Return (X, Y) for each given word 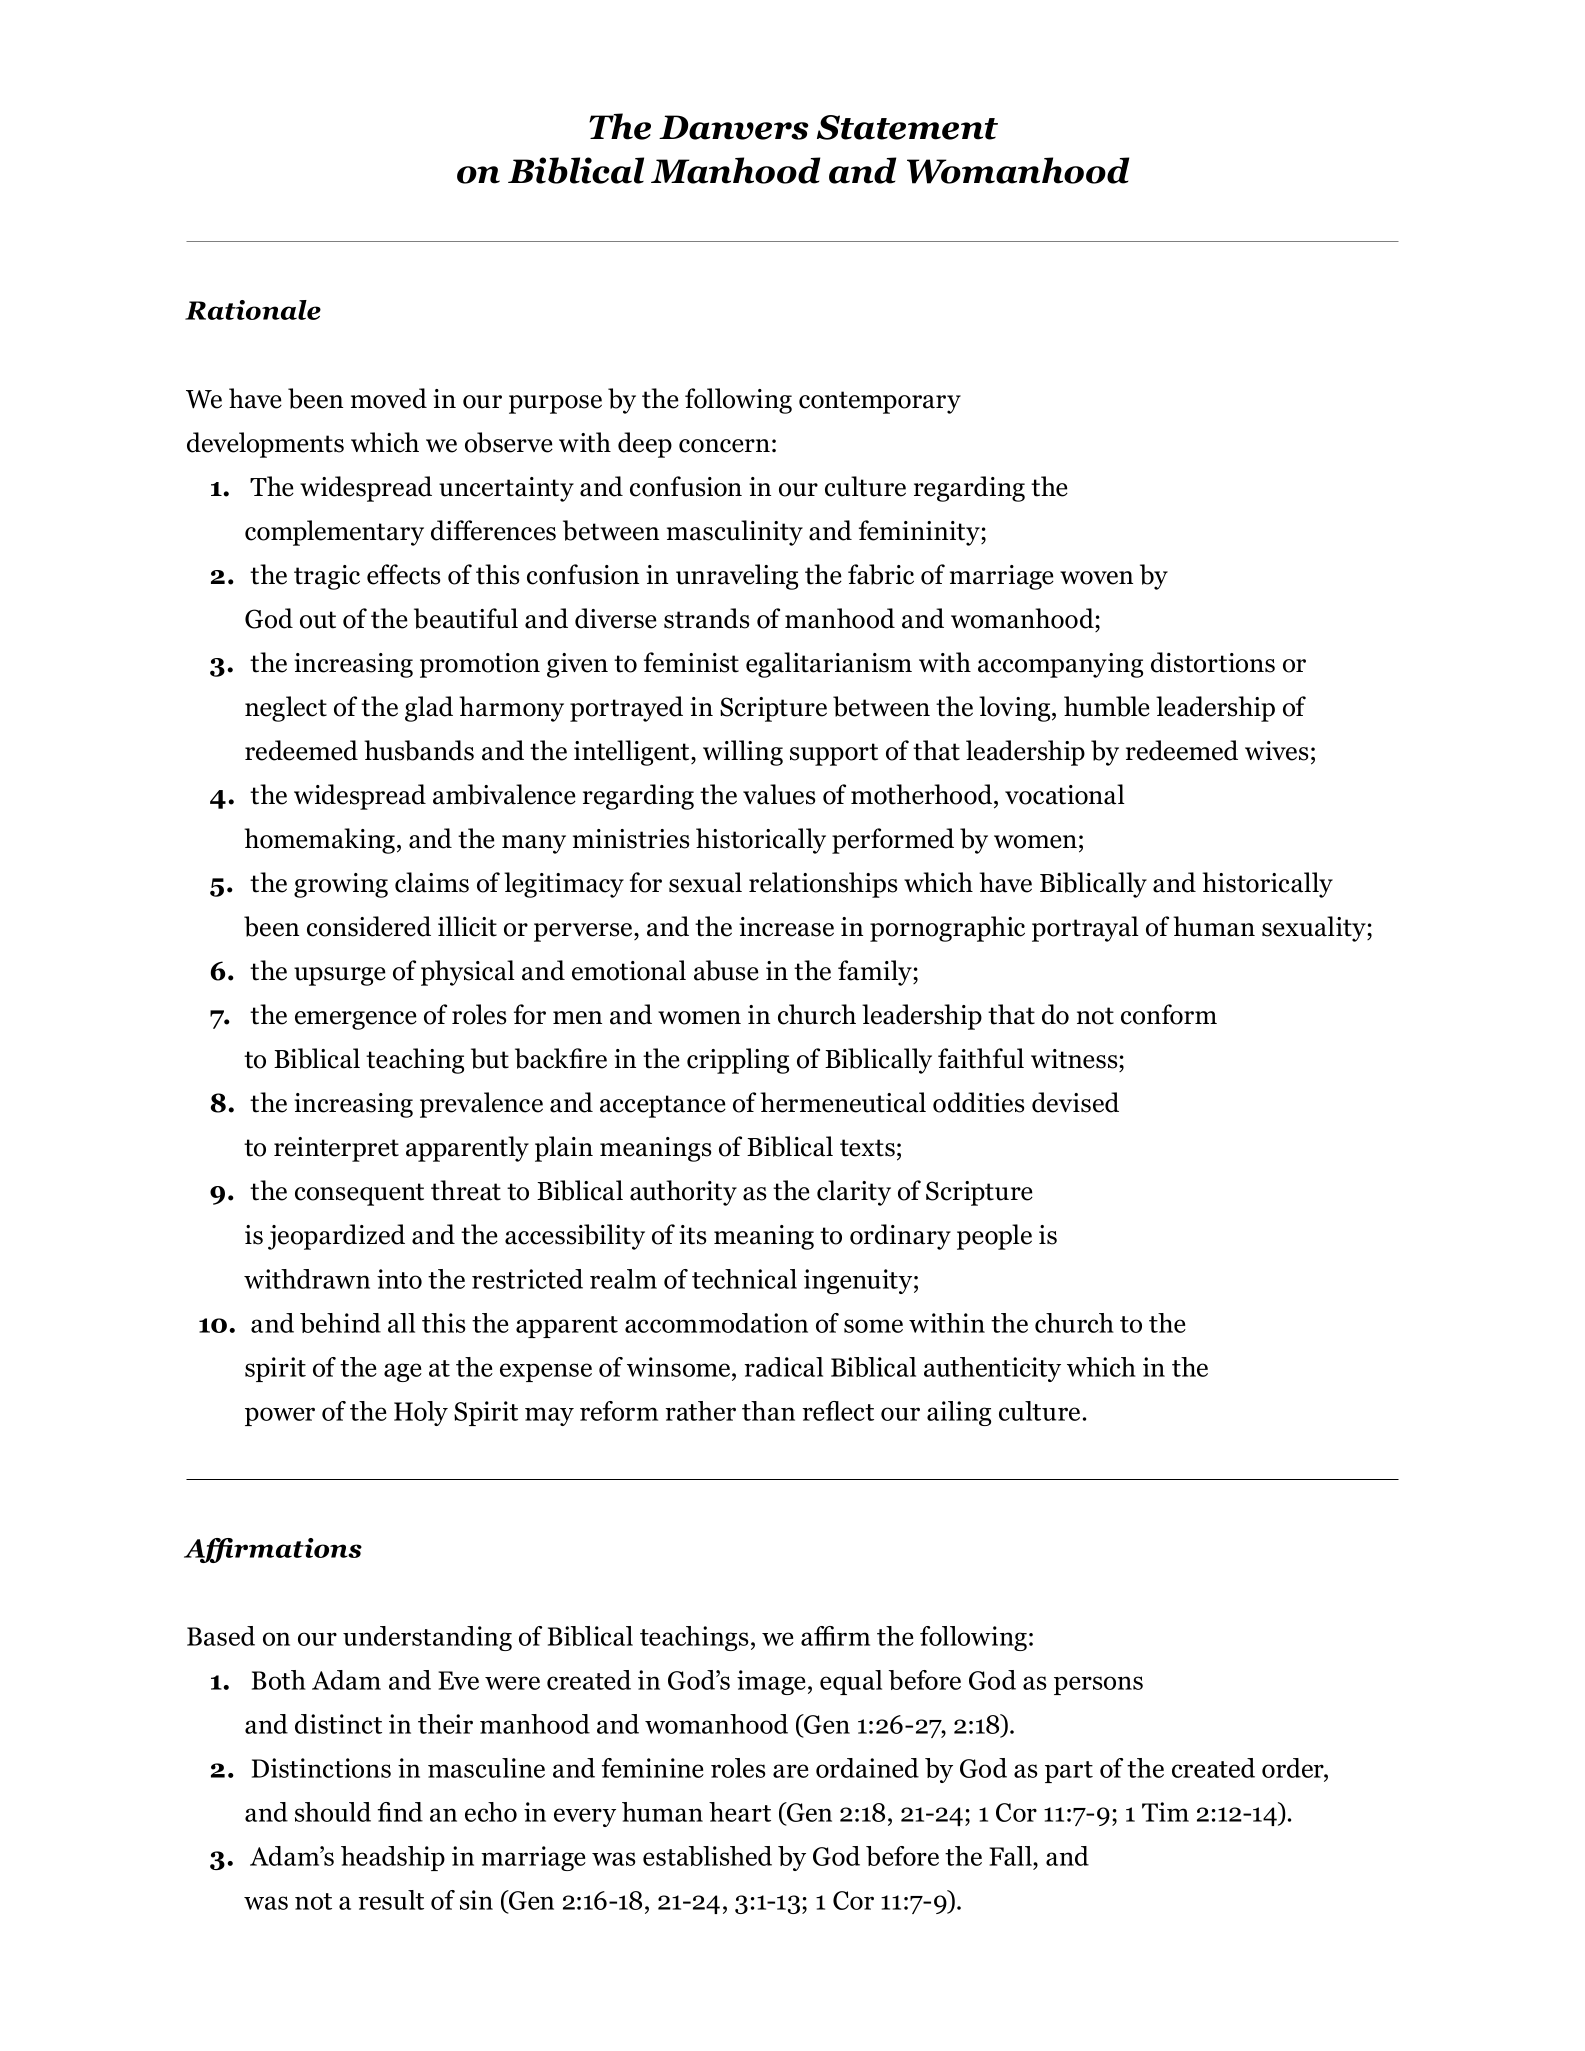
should (333, 1812)
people (994, 1237)
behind (340, 1323)
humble (1107, 706)
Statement (907, 127)
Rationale (253, 310)
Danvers (734, 127)
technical (744, 1279)
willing (743, 753)
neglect (286, 709)
